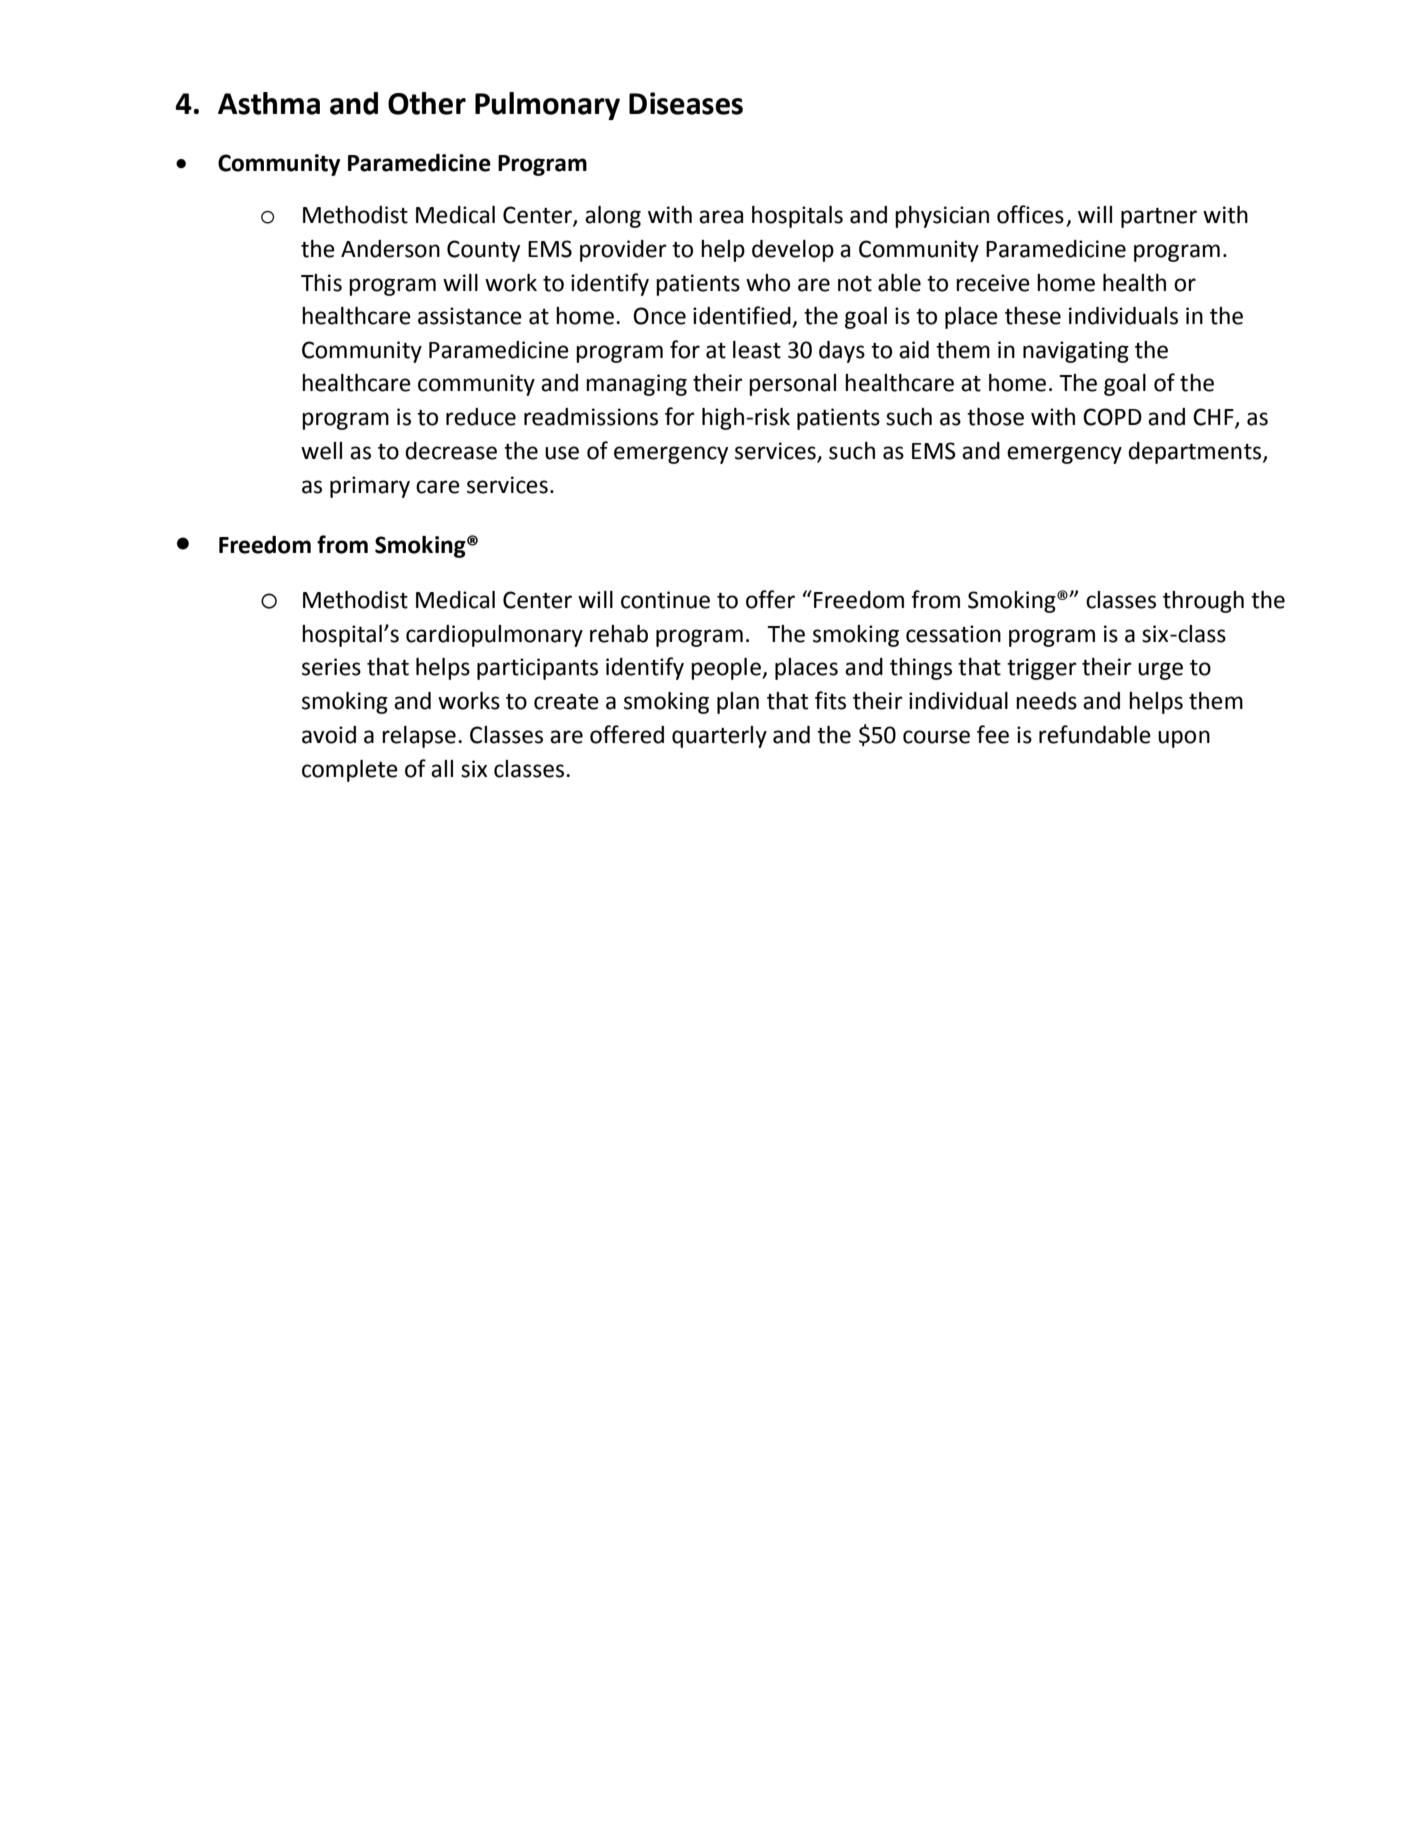 The height and width of the image is (1839, 1421). Describe the element at coordinates (686, 103) in the image. I see `Diseases` at that location.
